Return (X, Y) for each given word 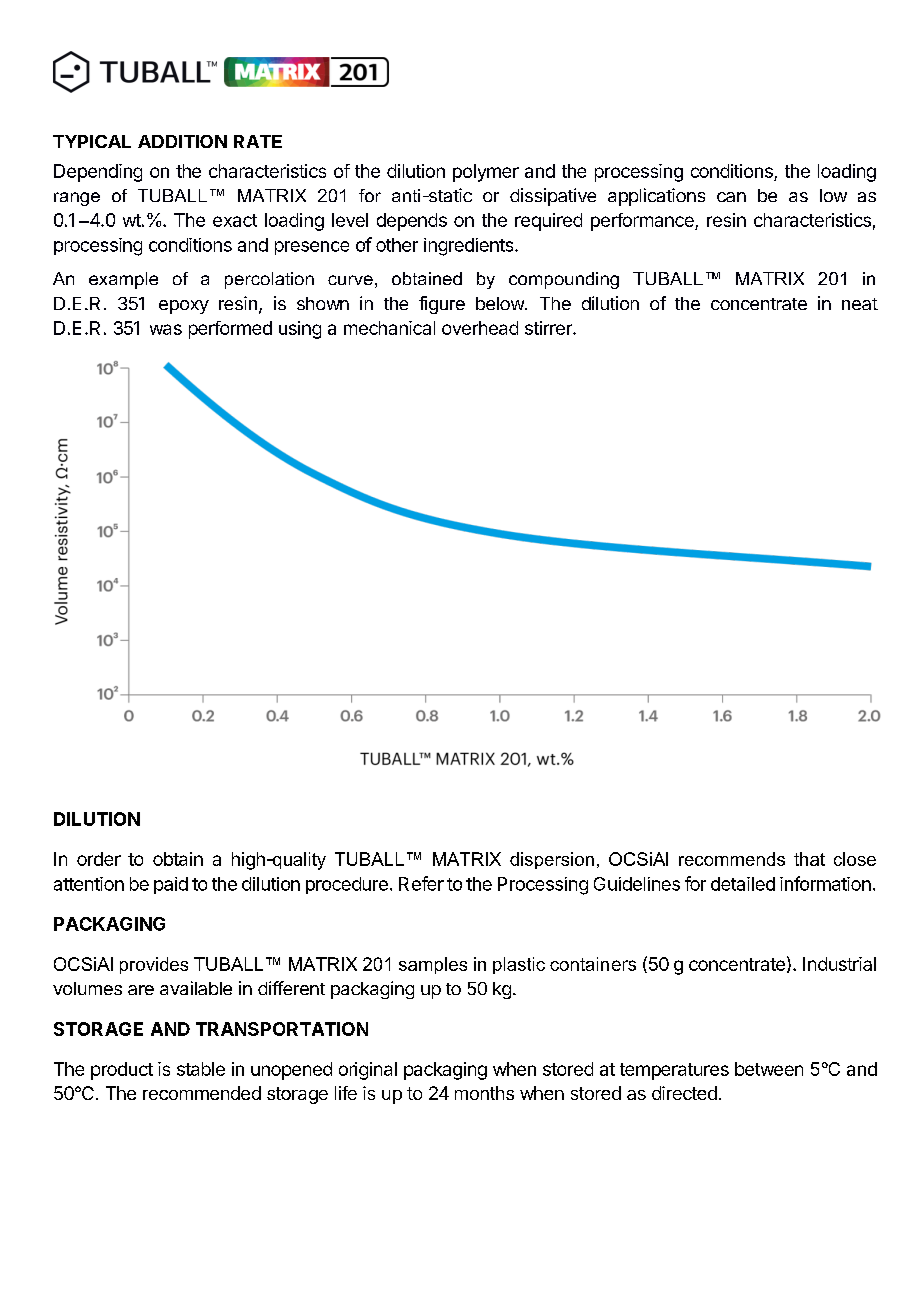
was (166, 329)
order (99, 859)
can (731, 197)
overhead (480, 328)
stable (201, 1069)
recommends (732, 859)
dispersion (552, 860)
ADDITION (182, 141)
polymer (486, 173)
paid (171, 885)
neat (860, 304)
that (809, 859)
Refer (421, 883)
